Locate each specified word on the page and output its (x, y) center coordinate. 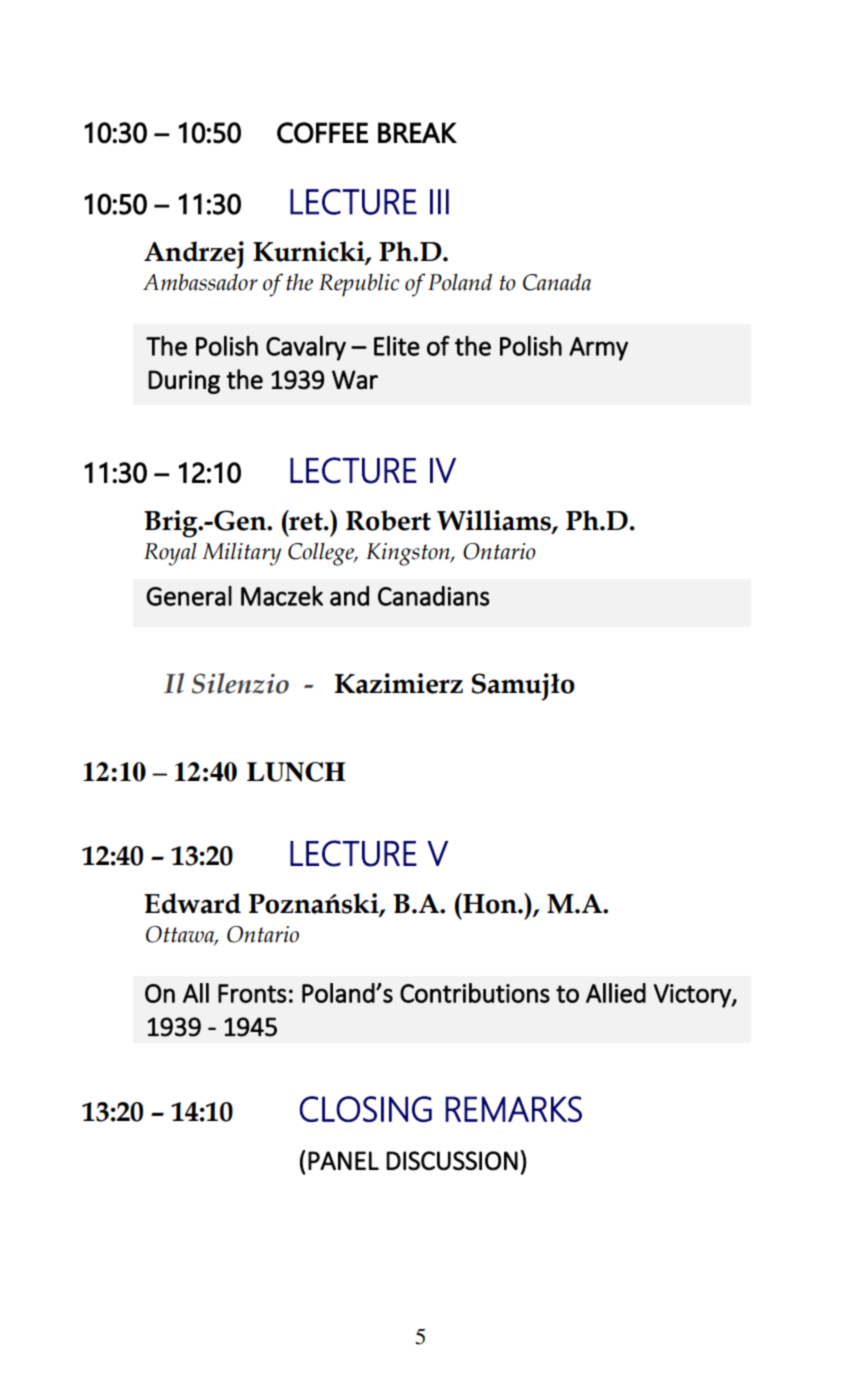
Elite (397, 346)
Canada (557, 282)
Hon (490, 903)
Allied (616, 993)
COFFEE (322, 133)
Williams (495, 521)
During (184, 382)
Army (598, 349)
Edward (192, 903)
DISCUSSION (452, 1161)
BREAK (417, 132)
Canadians (434, 596)
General (189, 596)
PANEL (343, 1160)
